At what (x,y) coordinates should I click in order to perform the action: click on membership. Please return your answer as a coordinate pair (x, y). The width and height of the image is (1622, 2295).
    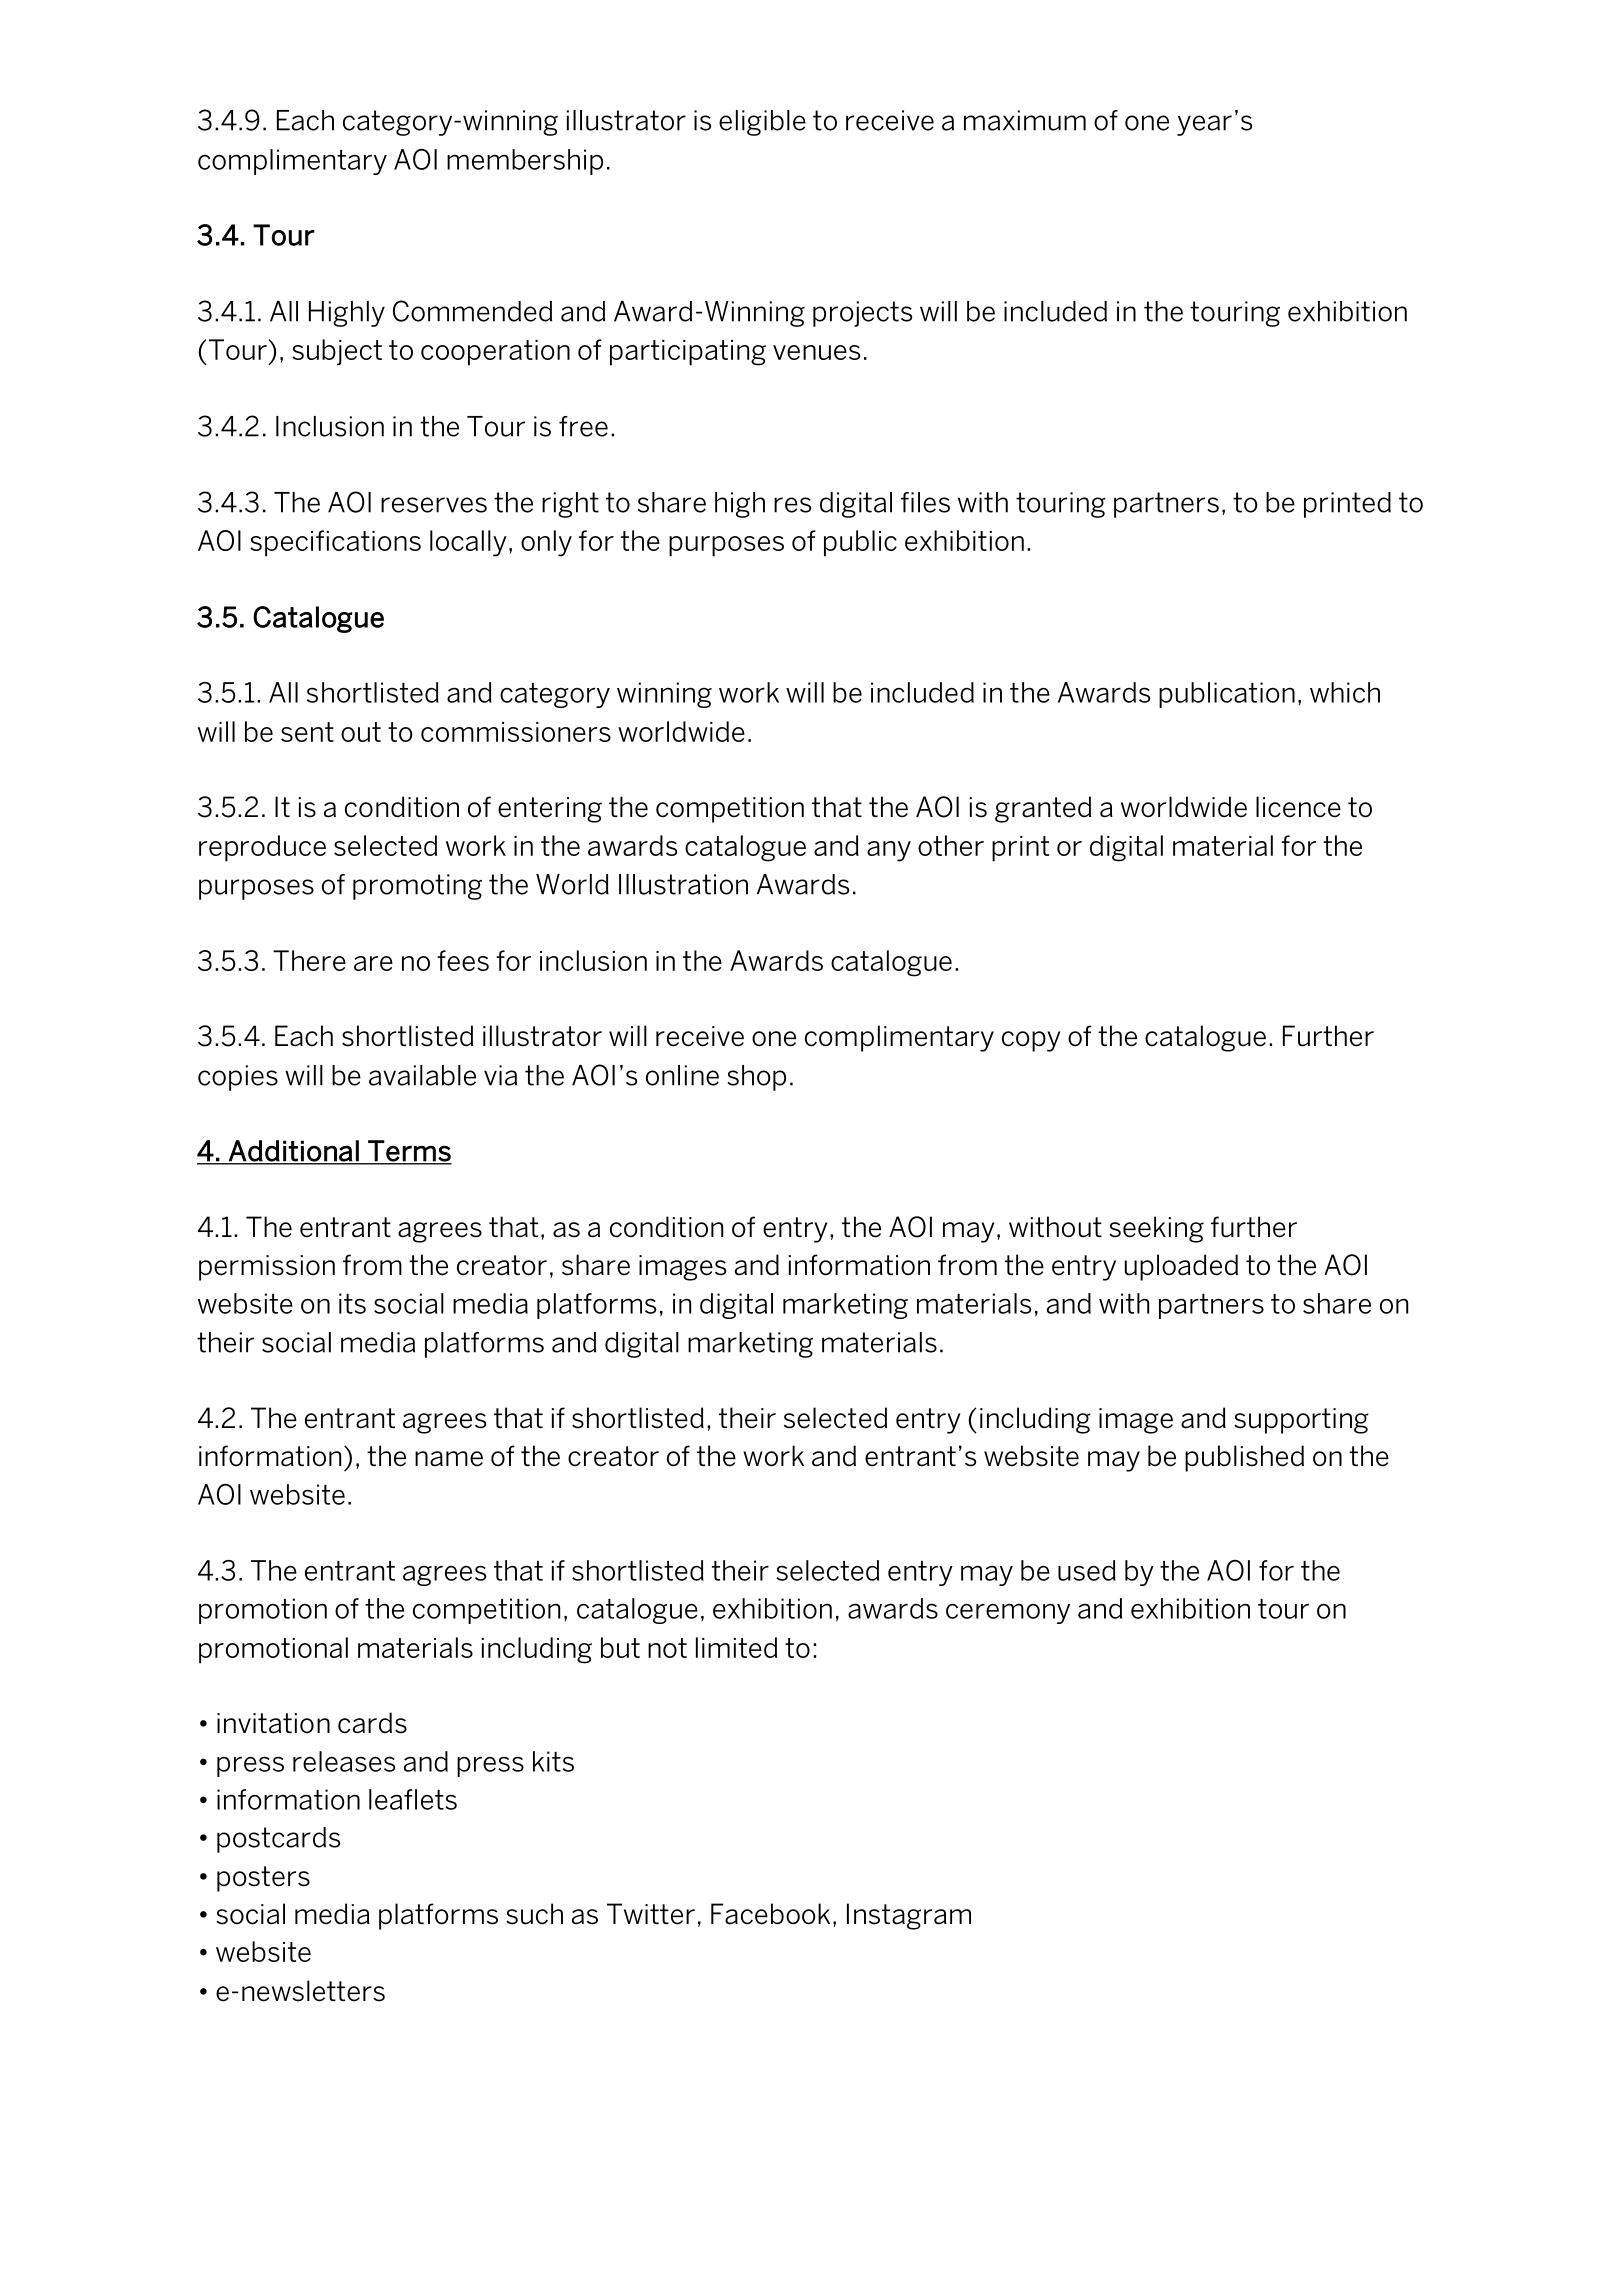
    Looking at the image, I should click on (525, 162).
